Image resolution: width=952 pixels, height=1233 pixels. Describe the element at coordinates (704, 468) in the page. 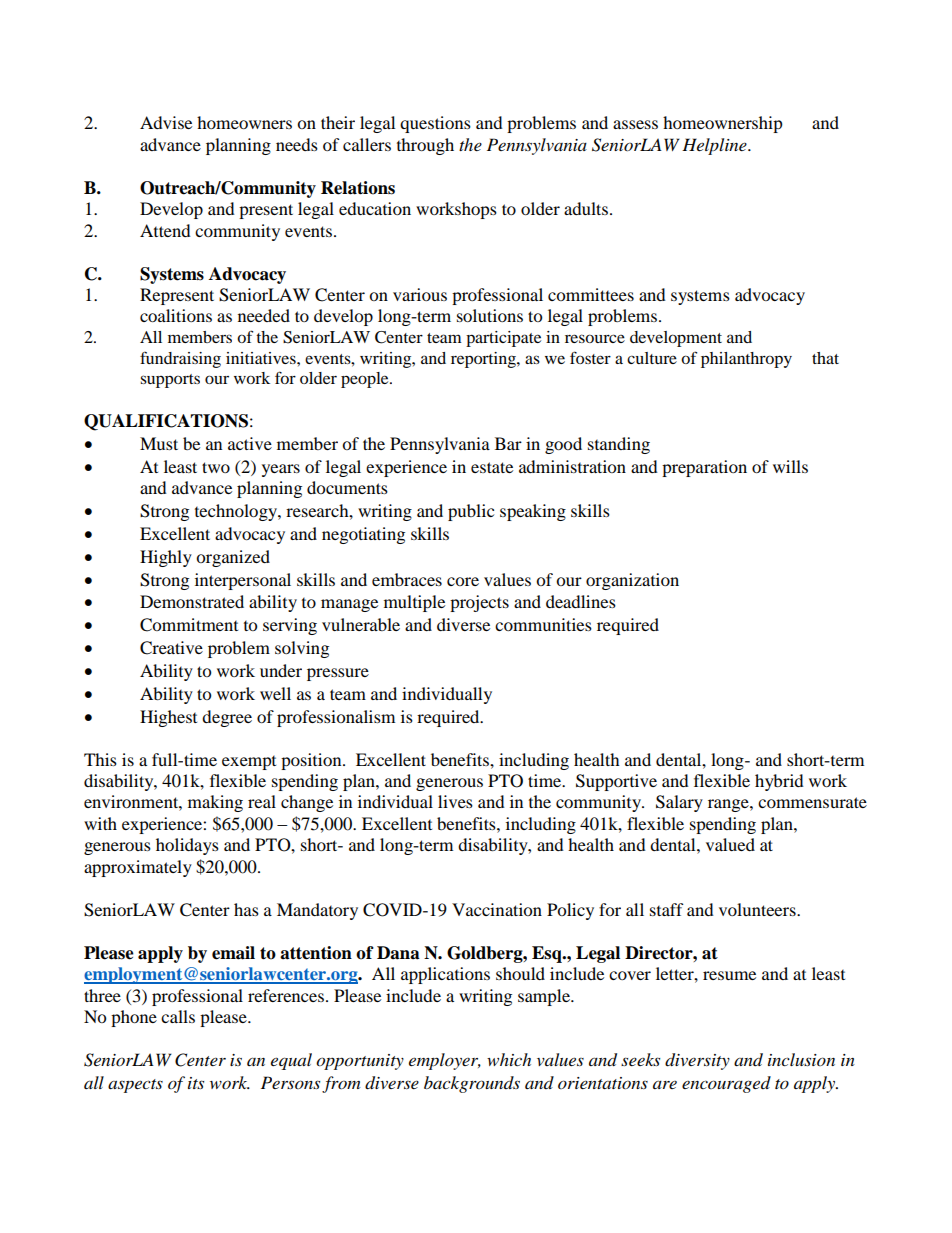

I see `preparation` at that location.
